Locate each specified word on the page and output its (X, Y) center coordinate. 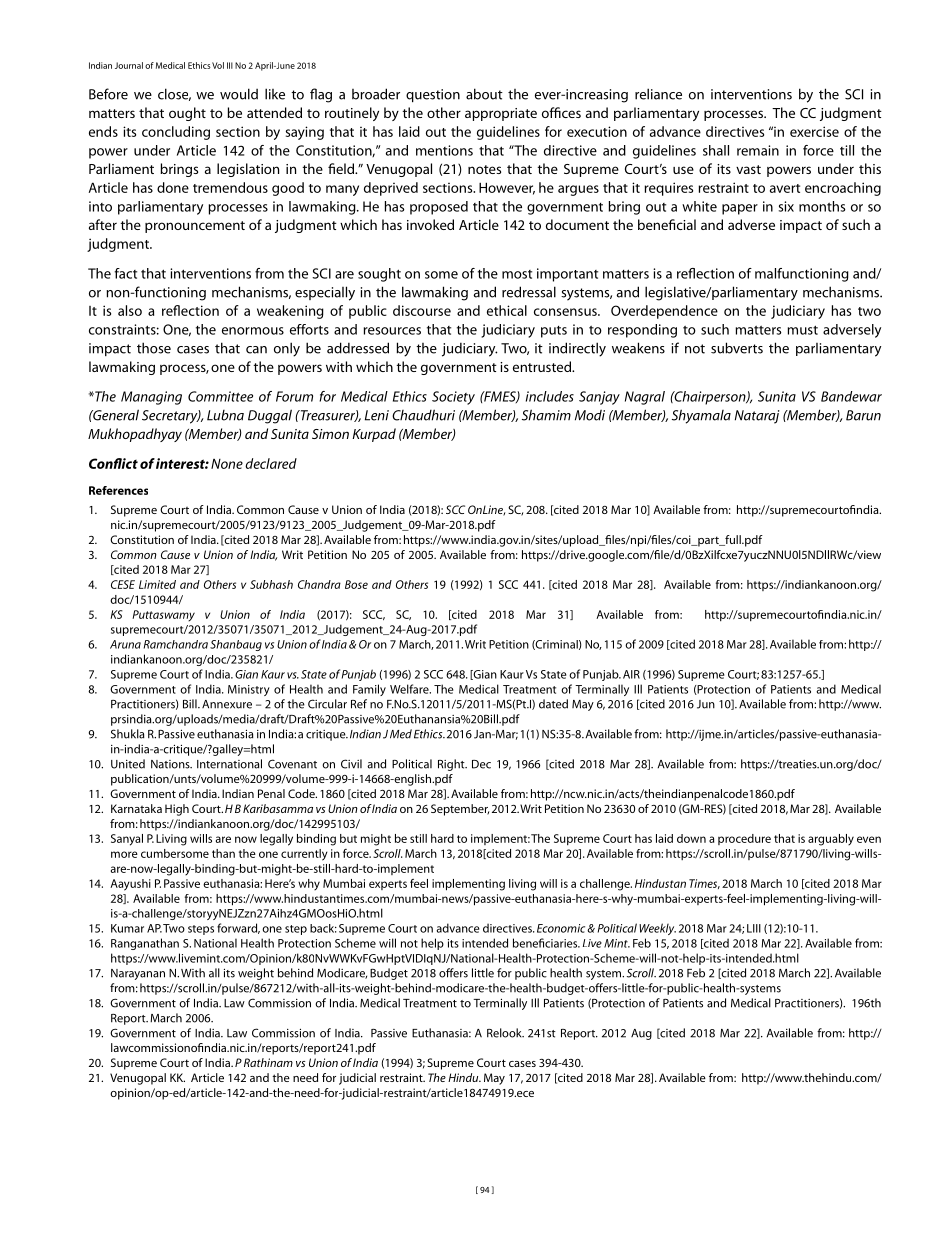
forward (238, 928)
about (484, 94)
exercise (814, 131)
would (239, 94)
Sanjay (599, 398)
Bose (356, 584)
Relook (505, 1033)
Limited (157, 584)
